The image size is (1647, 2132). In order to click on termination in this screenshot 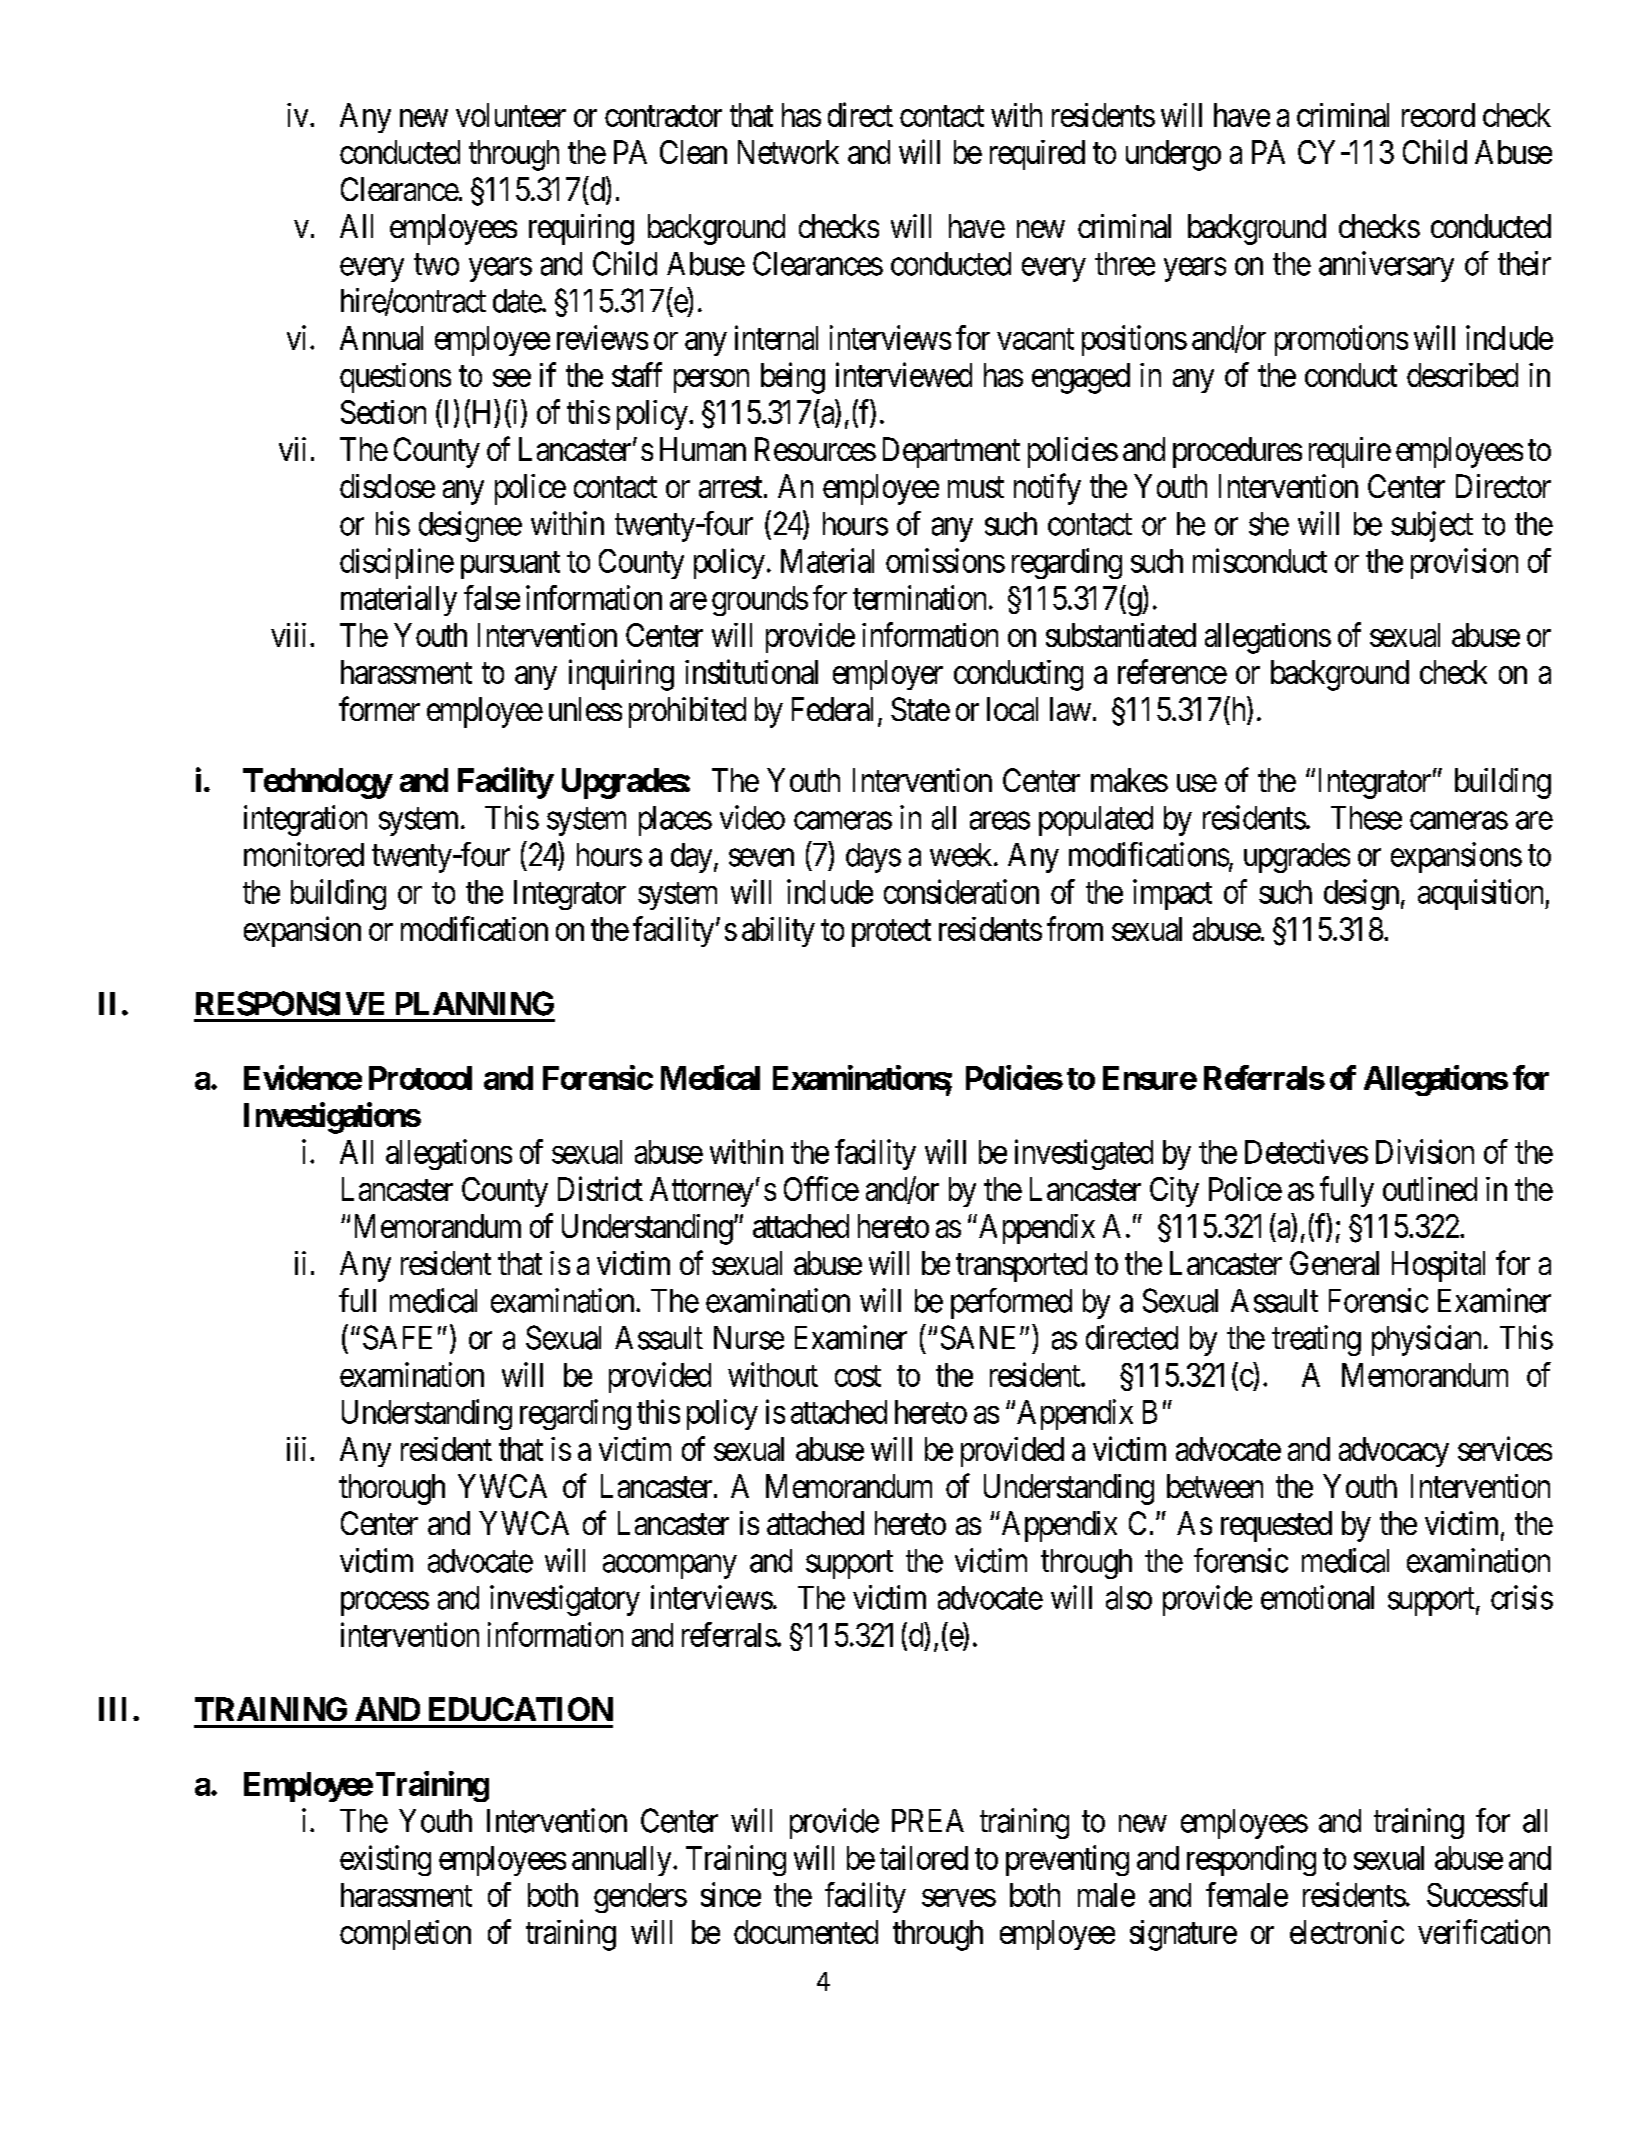, I will do `click(921, 597)`.
